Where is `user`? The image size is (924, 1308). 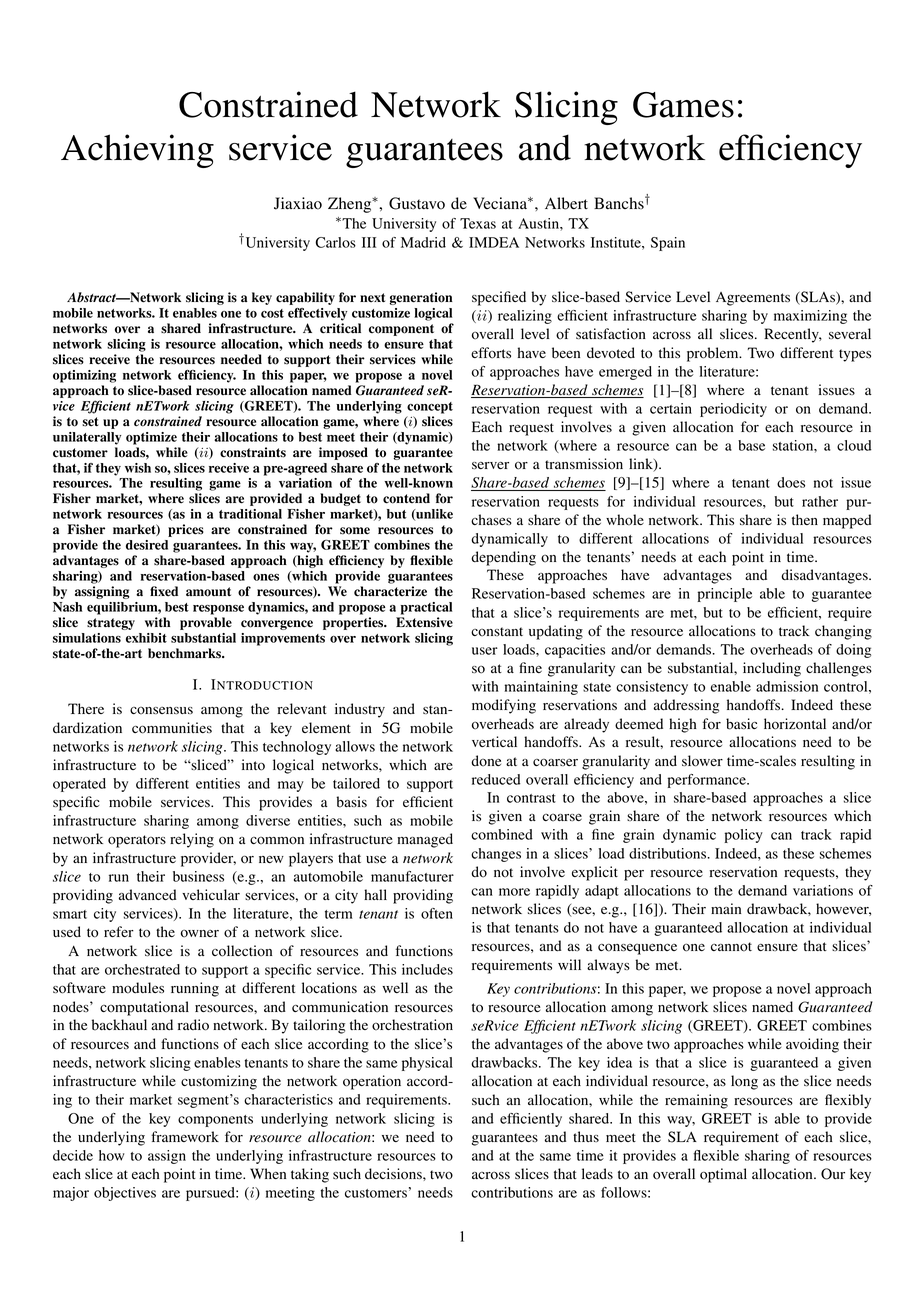
user is located at coordinates (485, 651).
